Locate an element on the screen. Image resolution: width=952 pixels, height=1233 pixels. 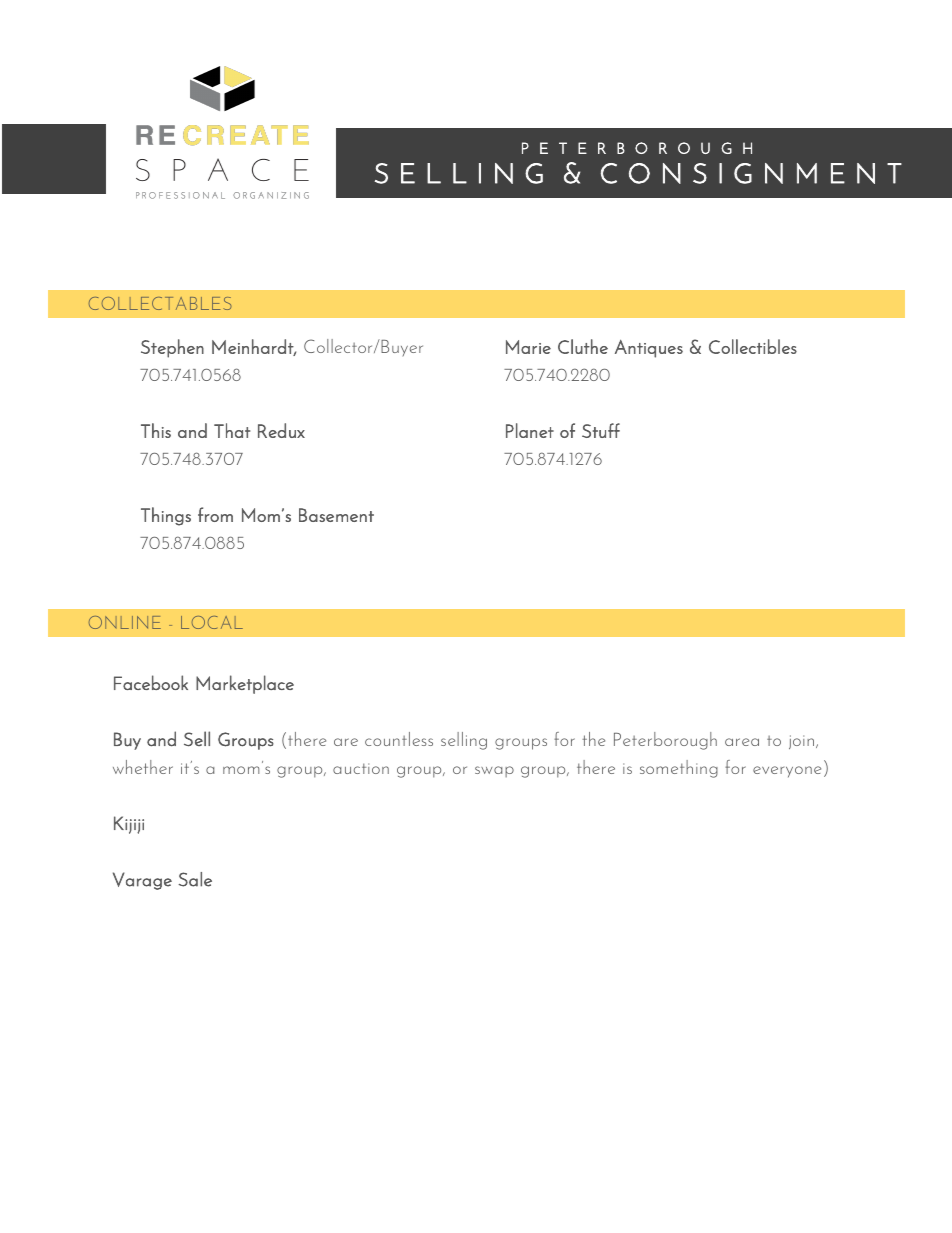
area is located at coordinates (742, 742).
